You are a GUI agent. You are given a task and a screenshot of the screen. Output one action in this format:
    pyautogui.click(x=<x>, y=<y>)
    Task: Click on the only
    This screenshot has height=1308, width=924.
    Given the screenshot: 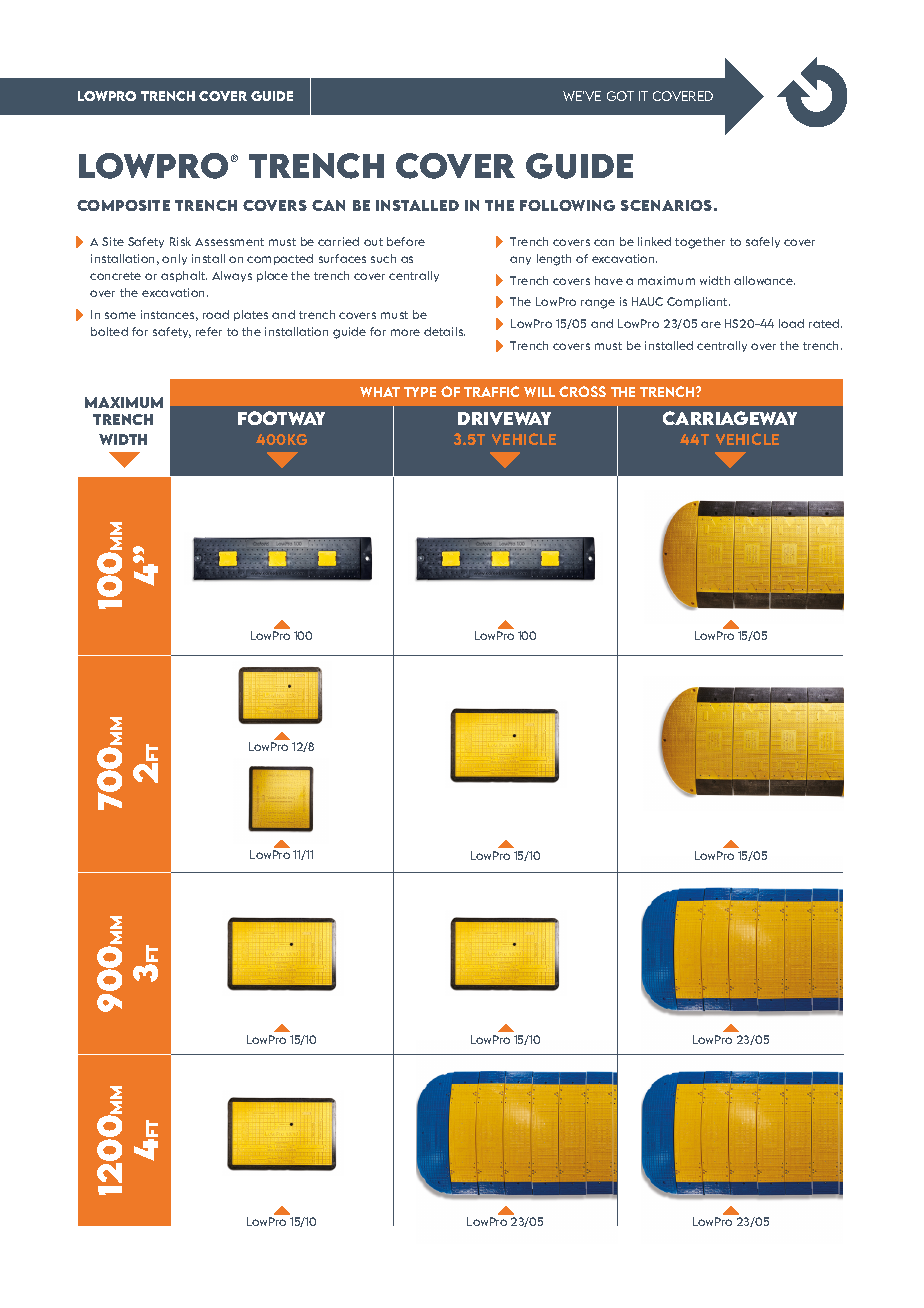 What is the action you would take?
    pyautogui.click(x=174, y=259)
